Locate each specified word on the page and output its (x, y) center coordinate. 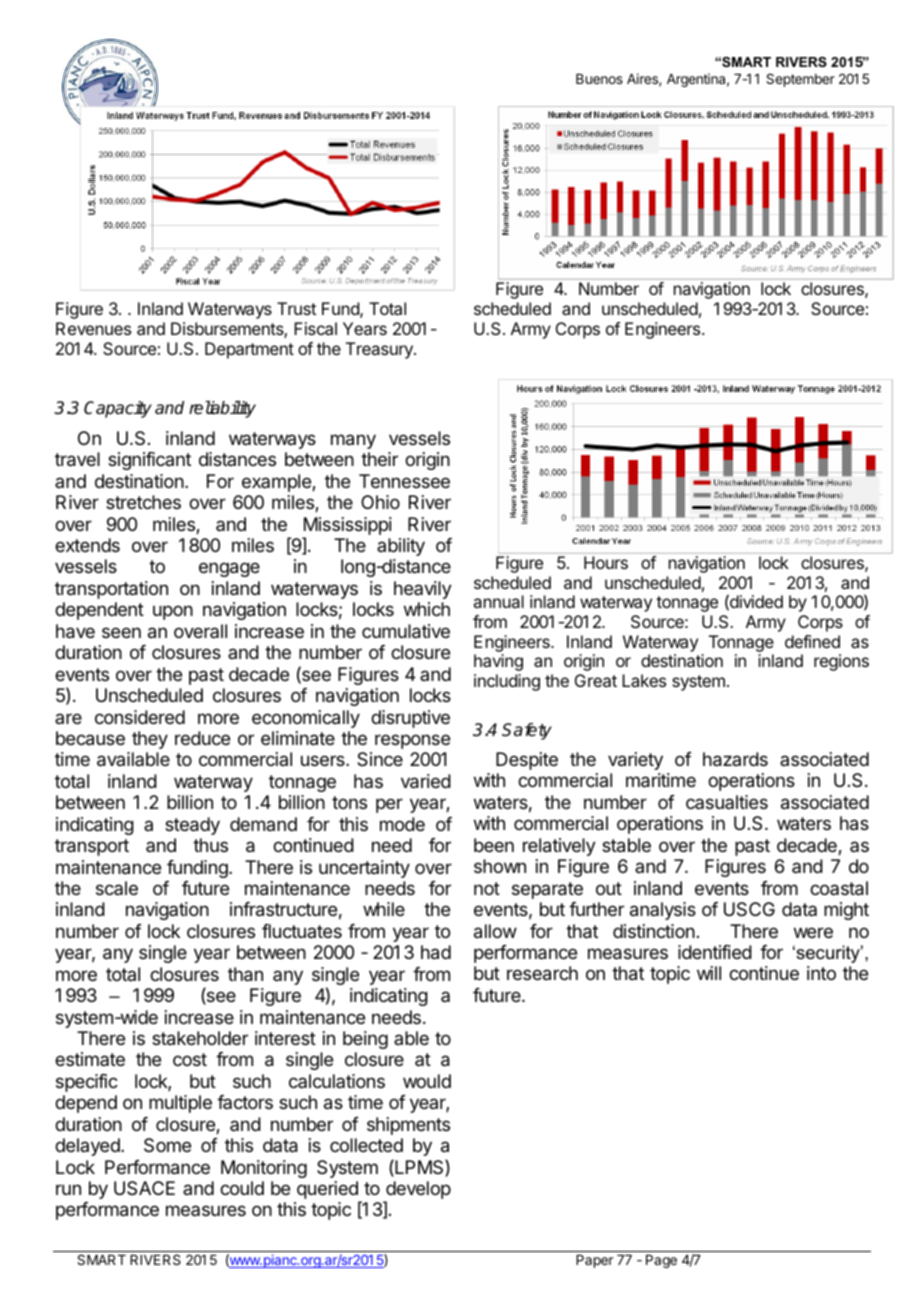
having (498, 662)
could (242, 1188)
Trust (296, 308)
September (800, 80)
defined (812, 641)
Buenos (599, 79)
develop (417, 1191)
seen (121, 632)
